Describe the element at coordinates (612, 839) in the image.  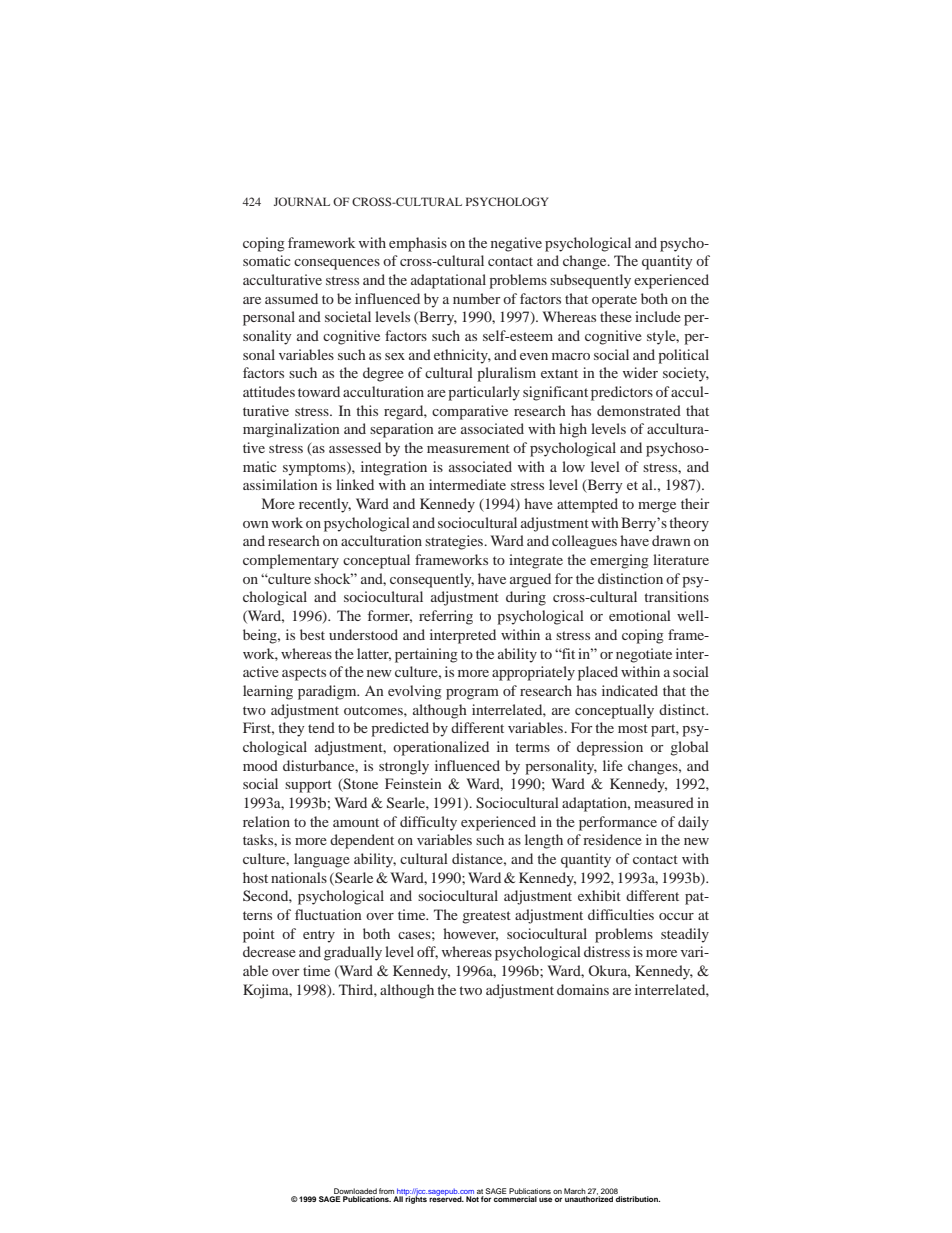
I see `residence` at that location.
